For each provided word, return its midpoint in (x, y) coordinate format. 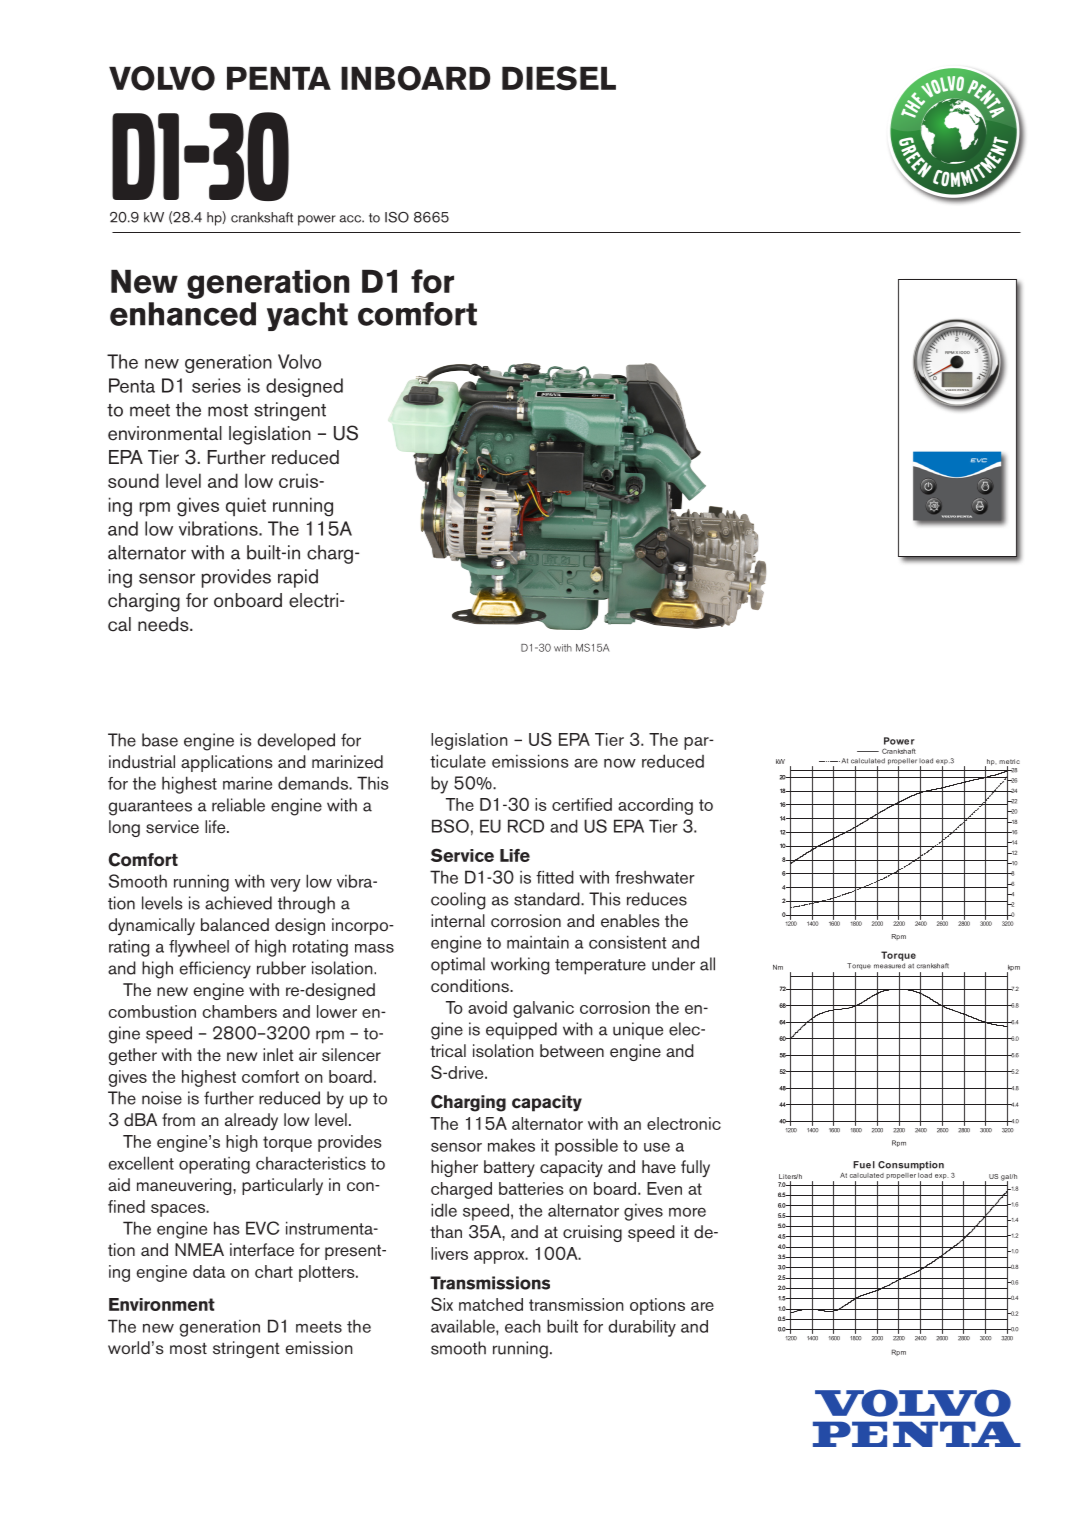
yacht (307, 316)
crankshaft (262, 217)
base (160, 740)
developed (296, 742)
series (216, 385)
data (209, 1271)
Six (442, 1304)
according (655, 806)
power (317, 220)
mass (374, 948)
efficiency (215, 970)
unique (638, 1031)
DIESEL (559, 78)
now (620, 763)
